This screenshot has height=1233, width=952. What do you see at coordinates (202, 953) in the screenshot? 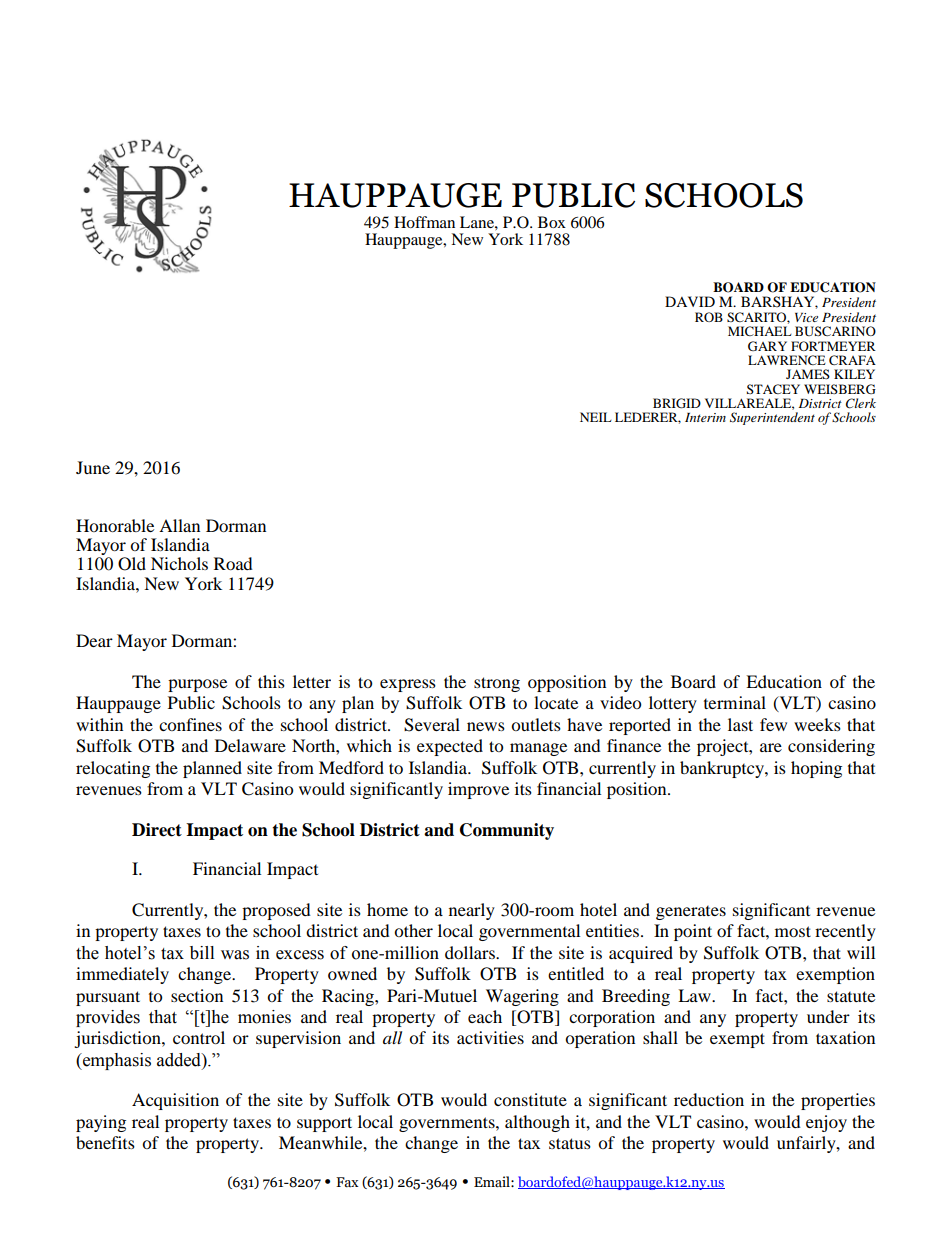
I see `bill` at bounding box center [202, 953].
